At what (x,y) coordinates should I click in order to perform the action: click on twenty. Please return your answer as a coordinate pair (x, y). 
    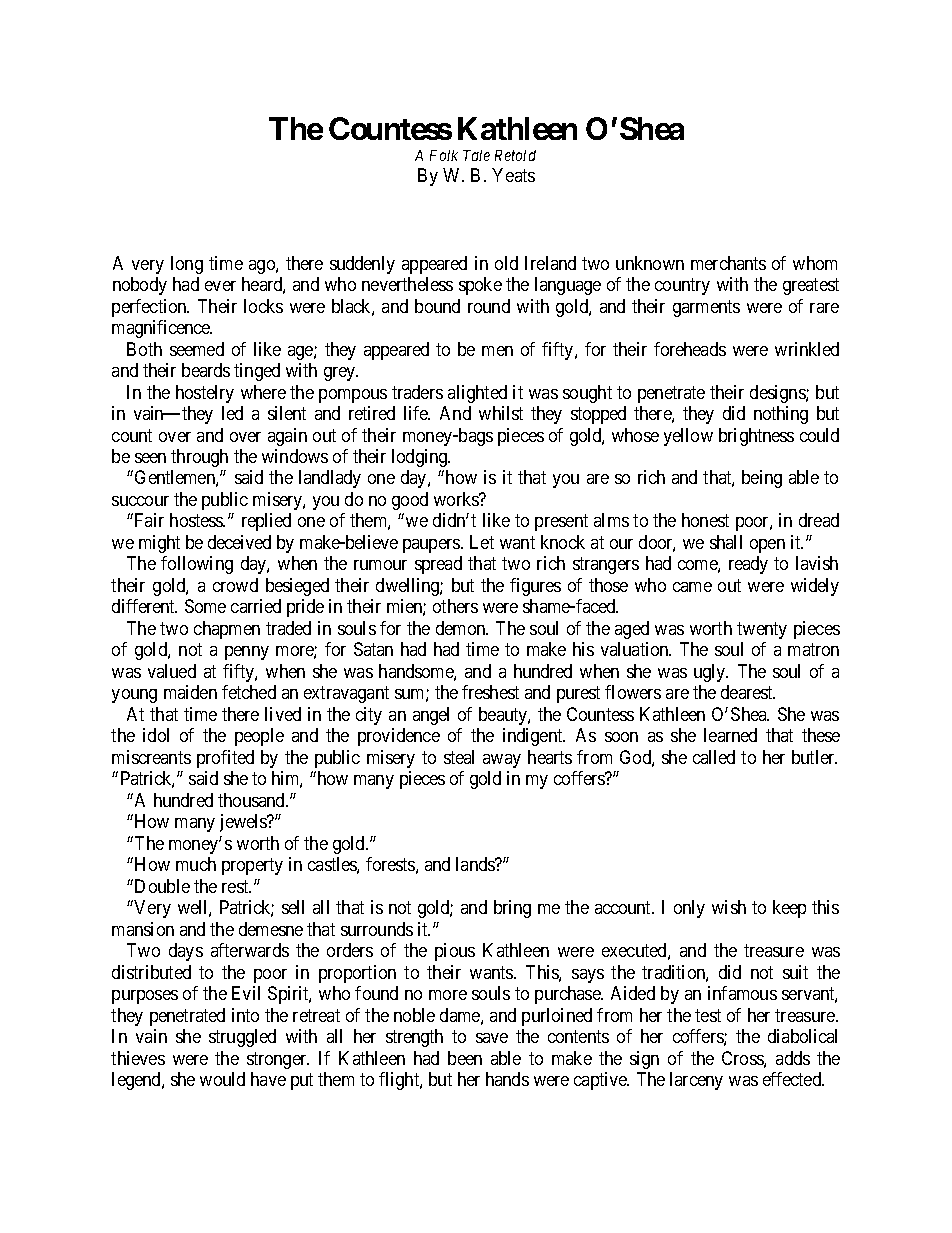
    Looking at the image, I should click on (762, 630).
